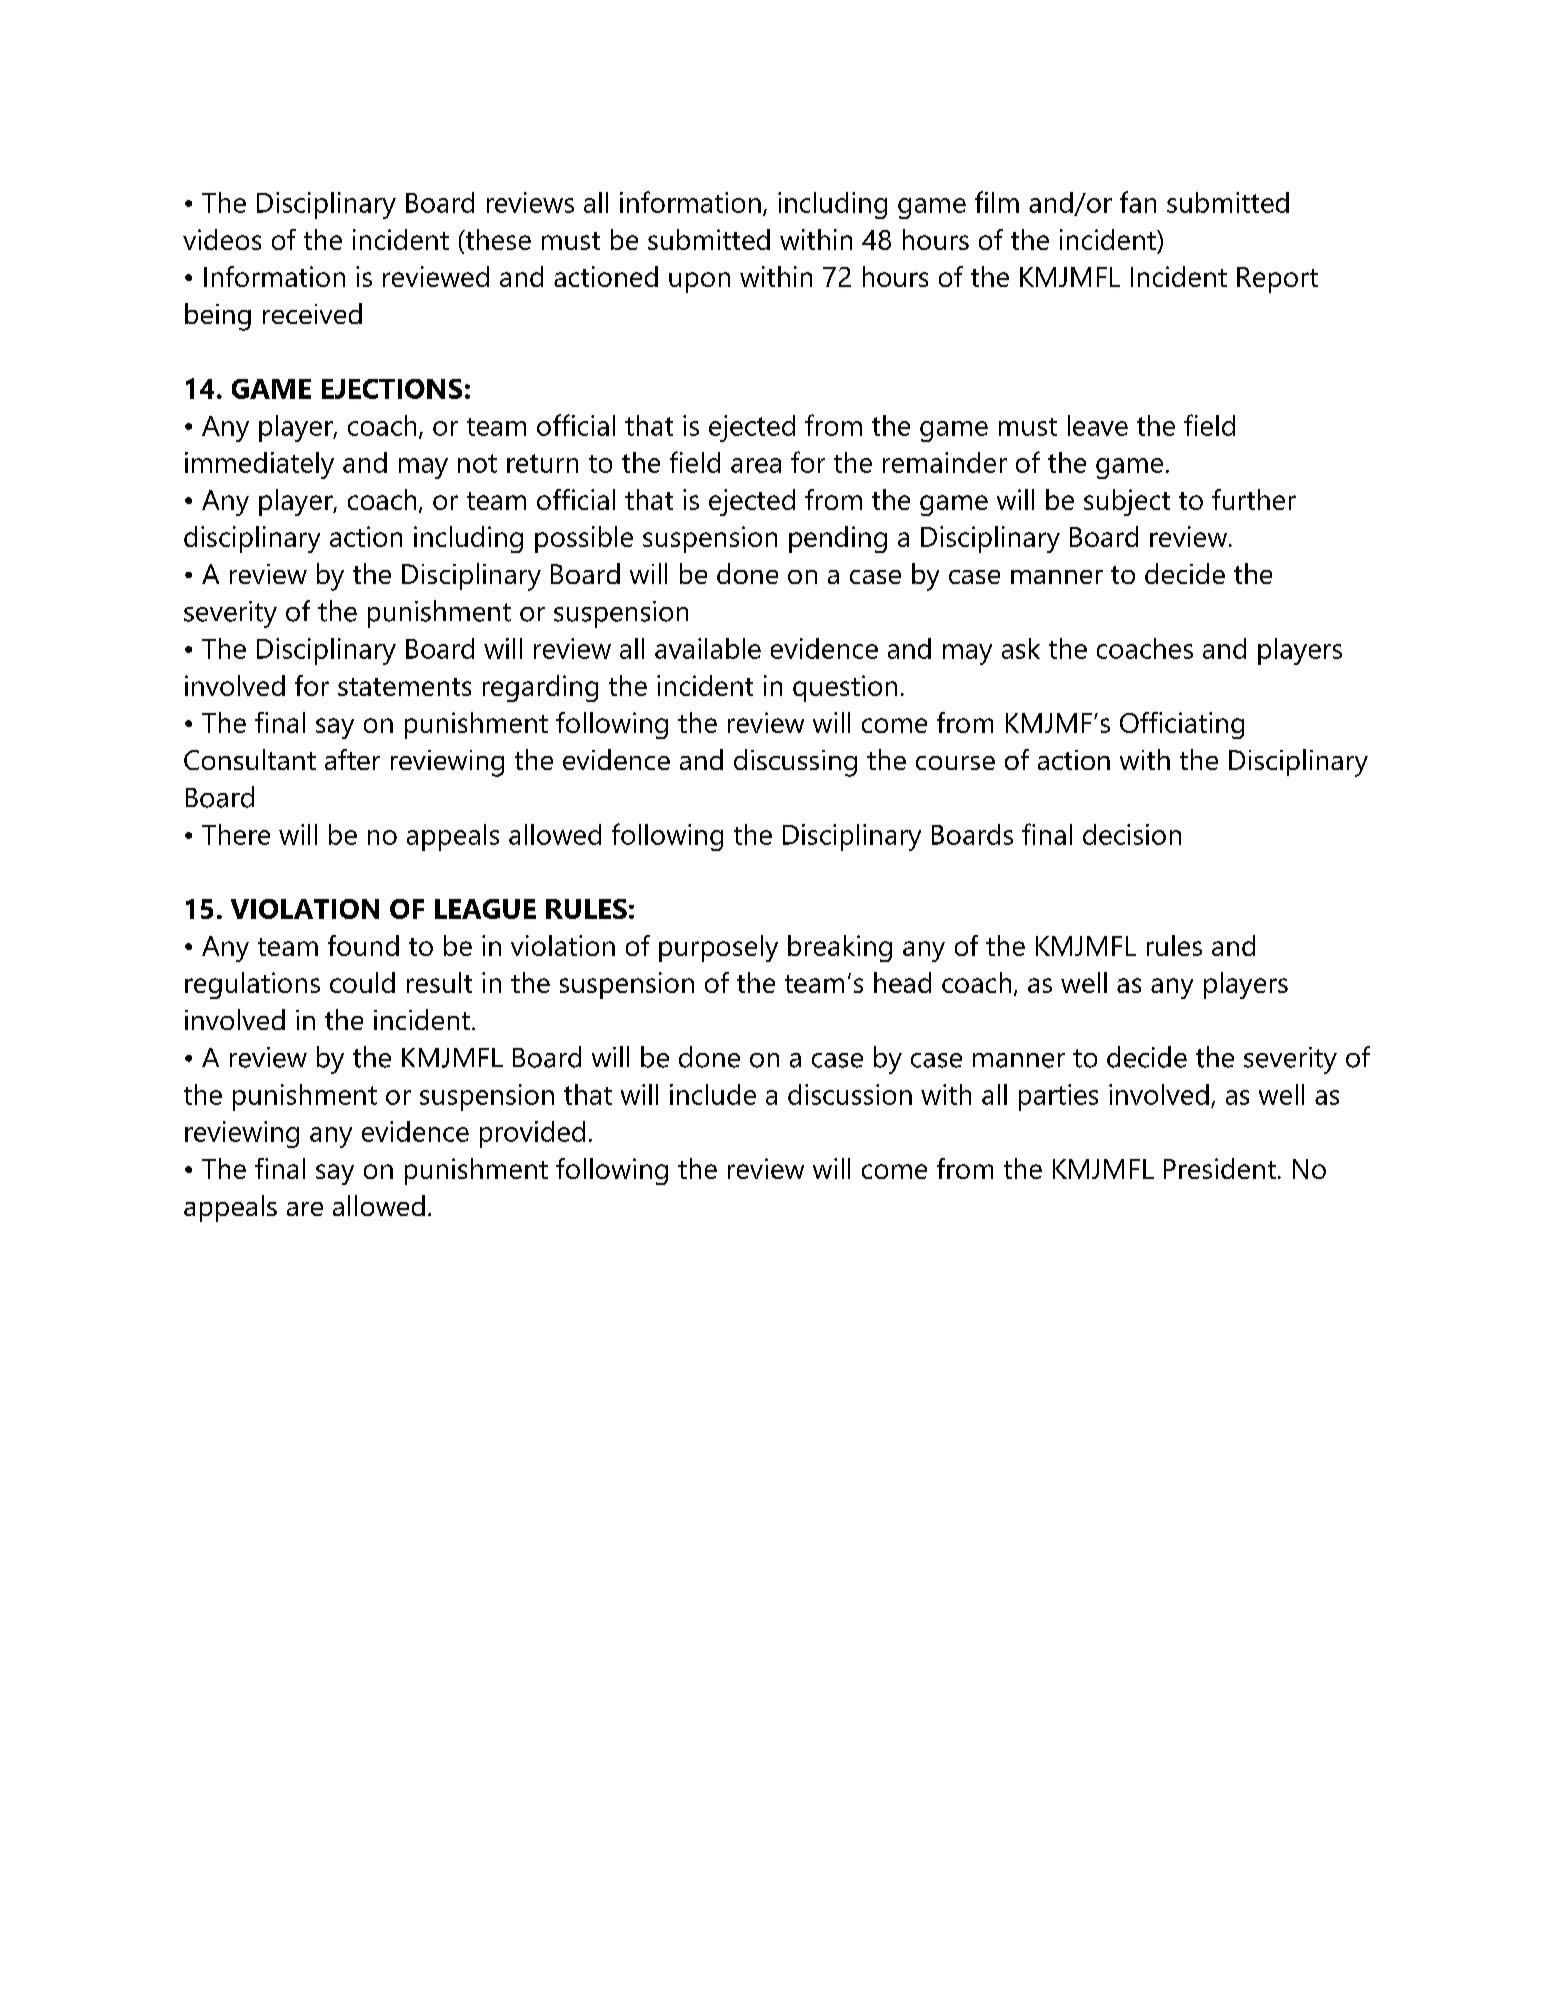 This page has width=1555, height=2012. I want to click on available, so click(708, 648).
